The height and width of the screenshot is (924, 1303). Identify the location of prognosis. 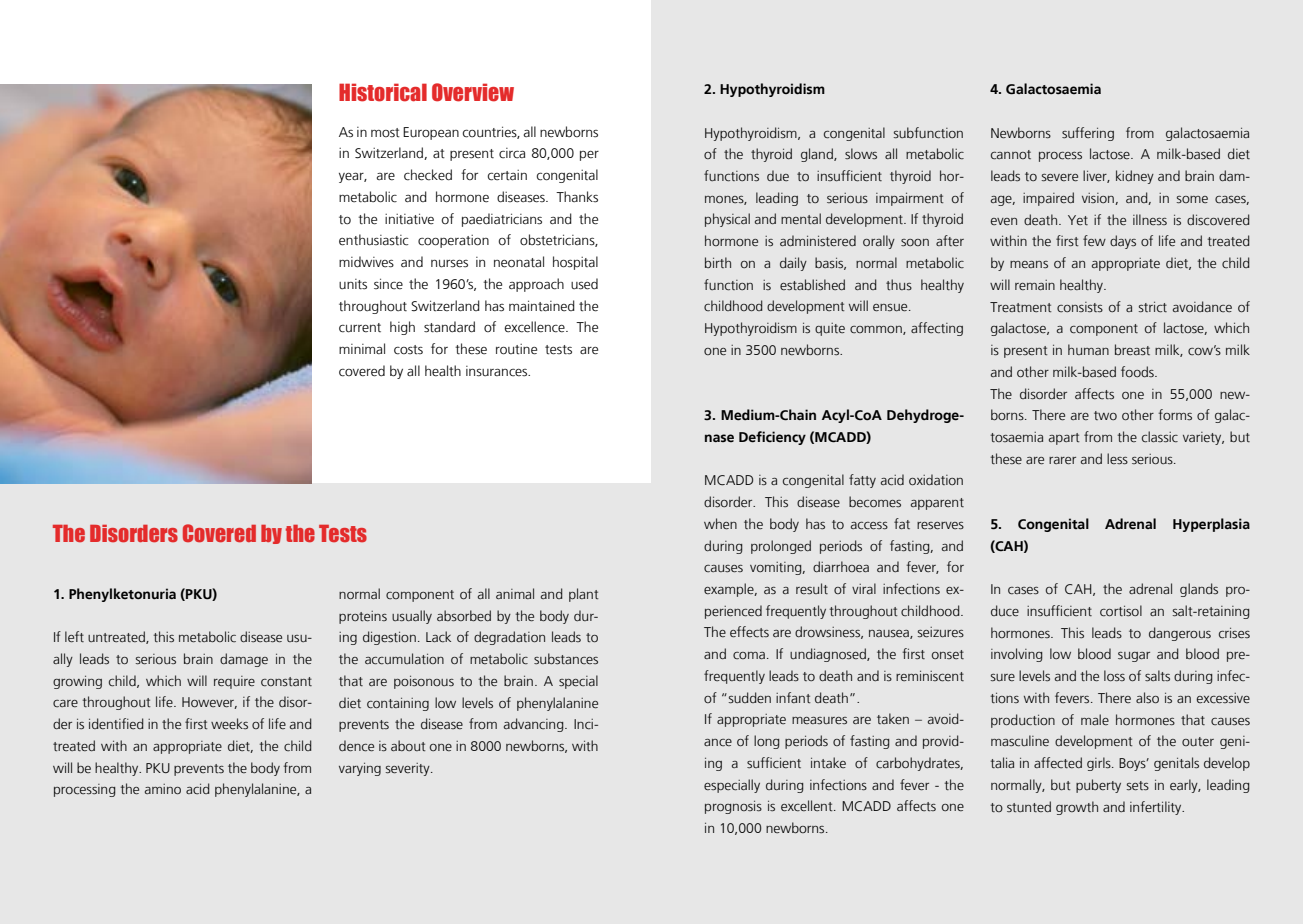
(733, 807).
